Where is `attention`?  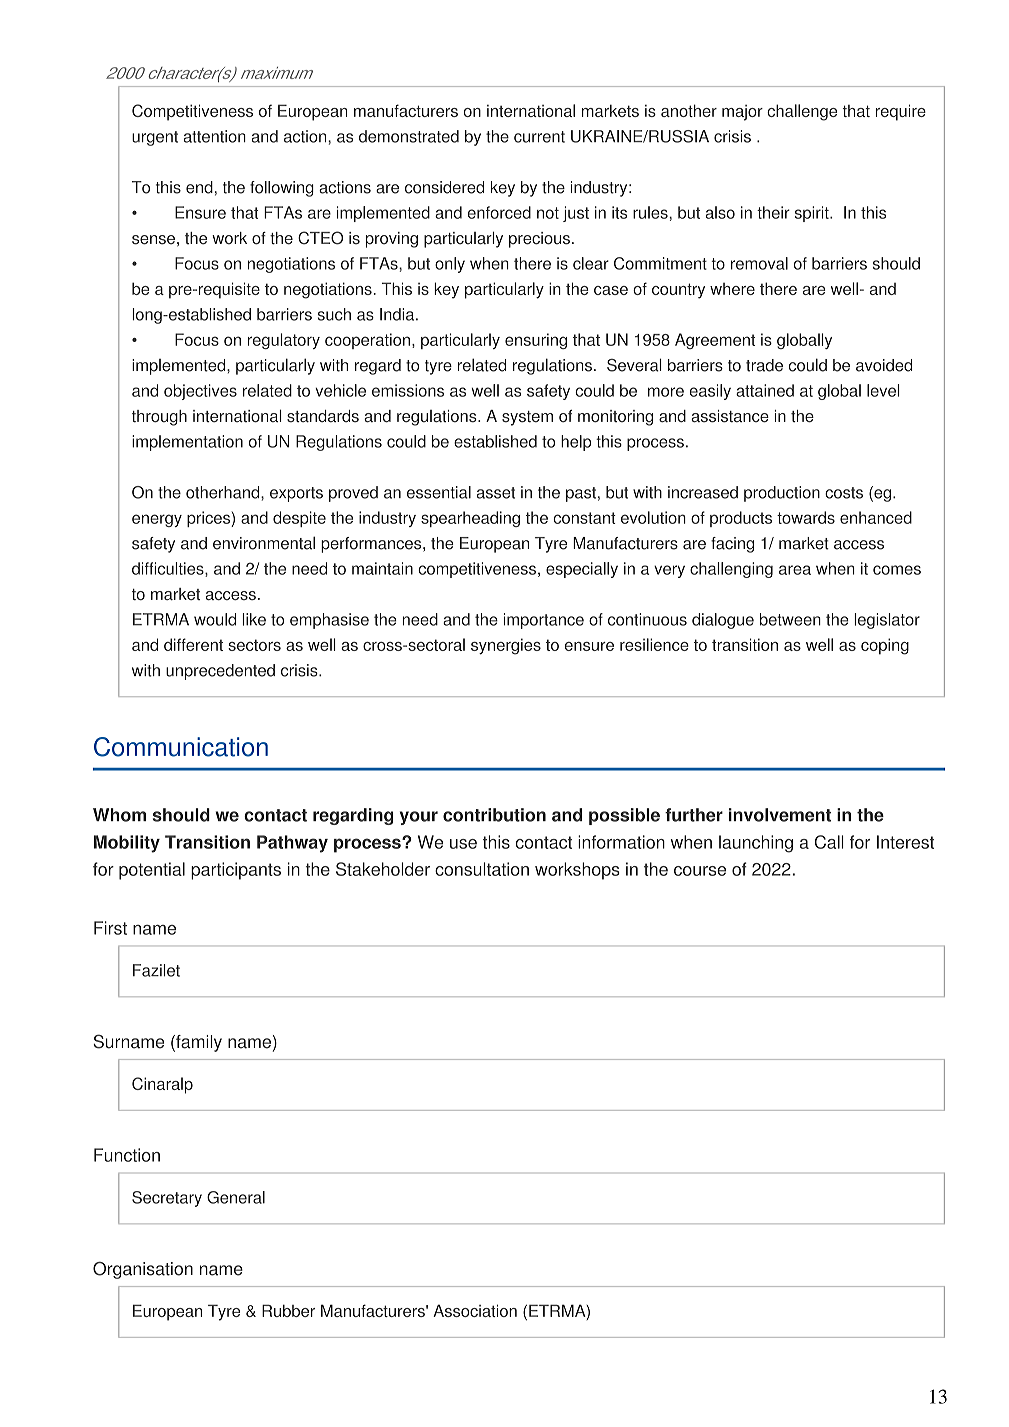 attention is located at coordinates (215, 136).
